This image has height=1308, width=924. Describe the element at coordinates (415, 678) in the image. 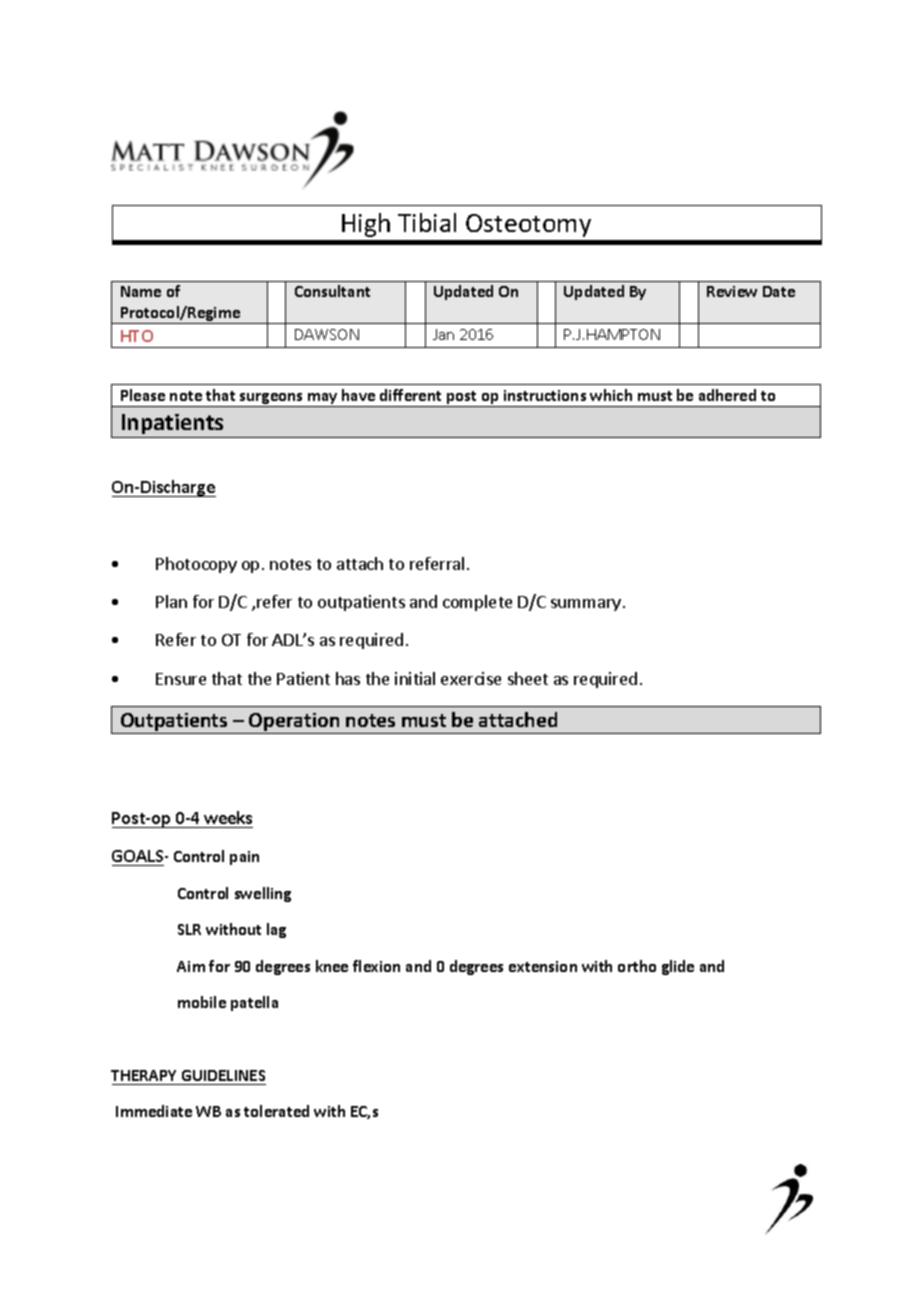

I see `initial` at that location.
